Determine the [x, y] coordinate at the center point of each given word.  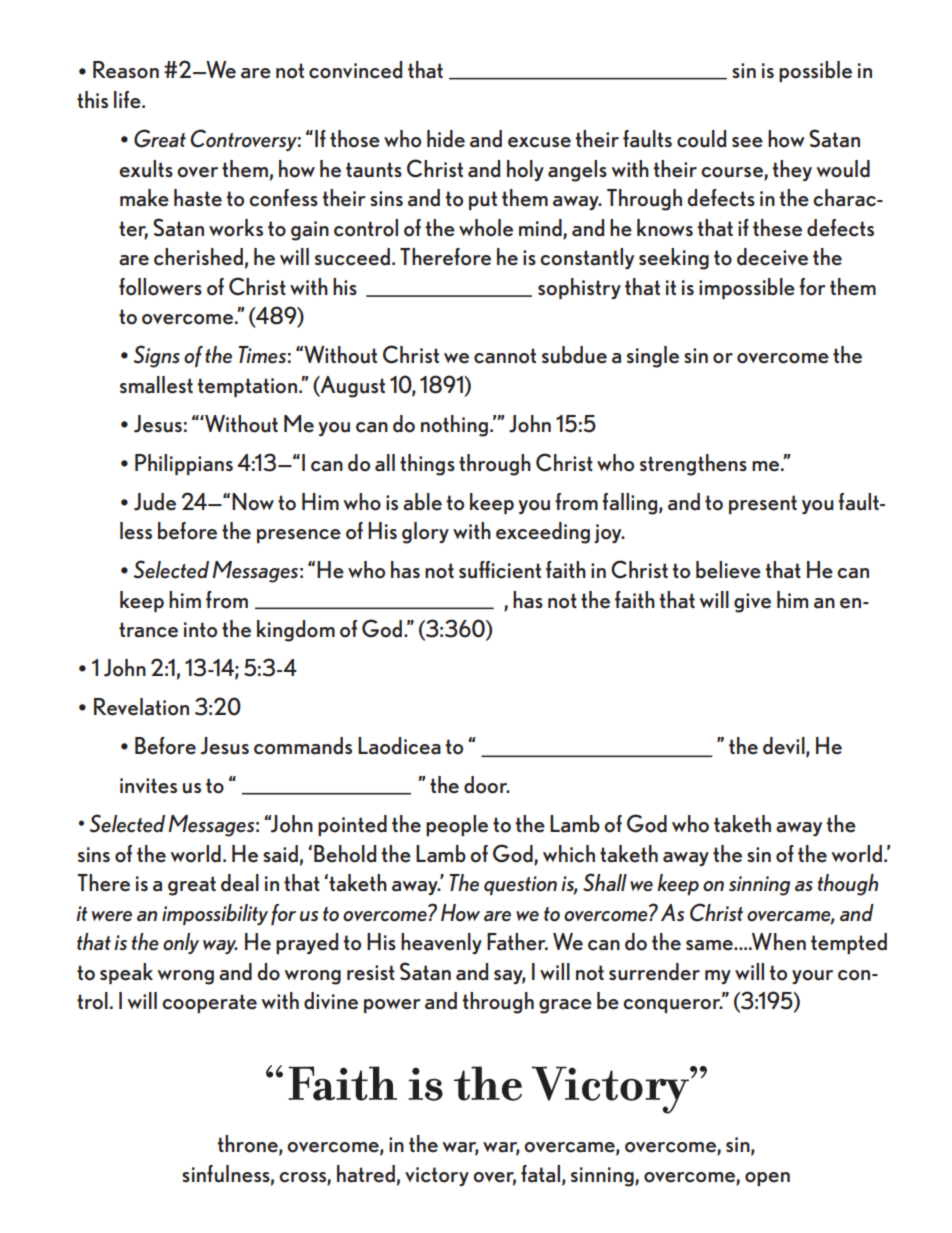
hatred [366, 1174]
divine [331, 1001]
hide [446, 139]
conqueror [673, 1006]
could [701, 139]
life [128, 100]
